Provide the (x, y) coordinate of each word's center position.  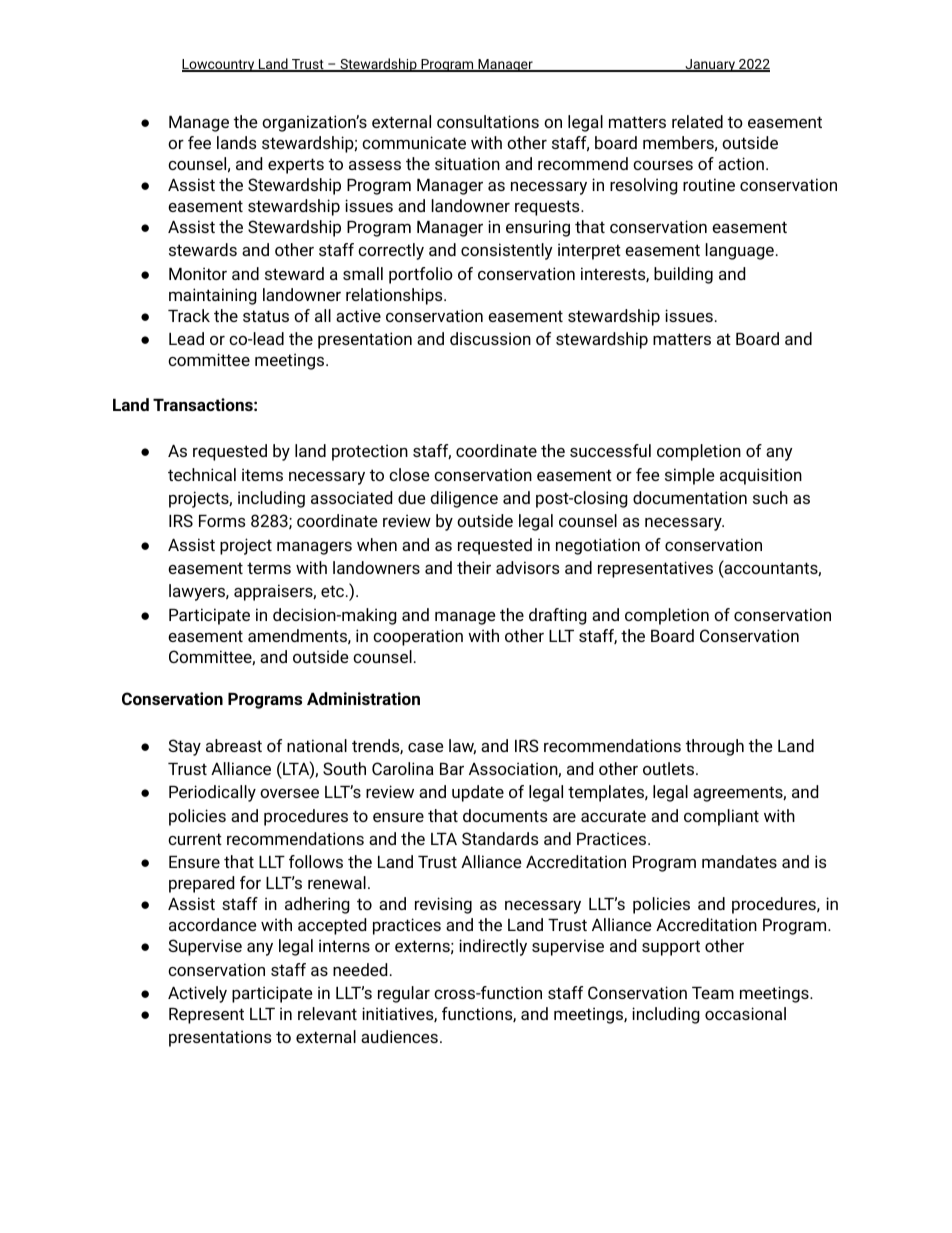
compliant (721, 817)
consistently (507, 251)
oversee (289, 793)
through (715, 747)
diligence (464, 499)
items (262, 474)
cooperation (418, 637)
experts (296, 166)
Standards (500, 838)
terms (269, 568)
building (683, 275)
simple (689, 476)
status (266, 316)
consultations (488, 121)
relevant (327, 1013)
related (697, 121)
